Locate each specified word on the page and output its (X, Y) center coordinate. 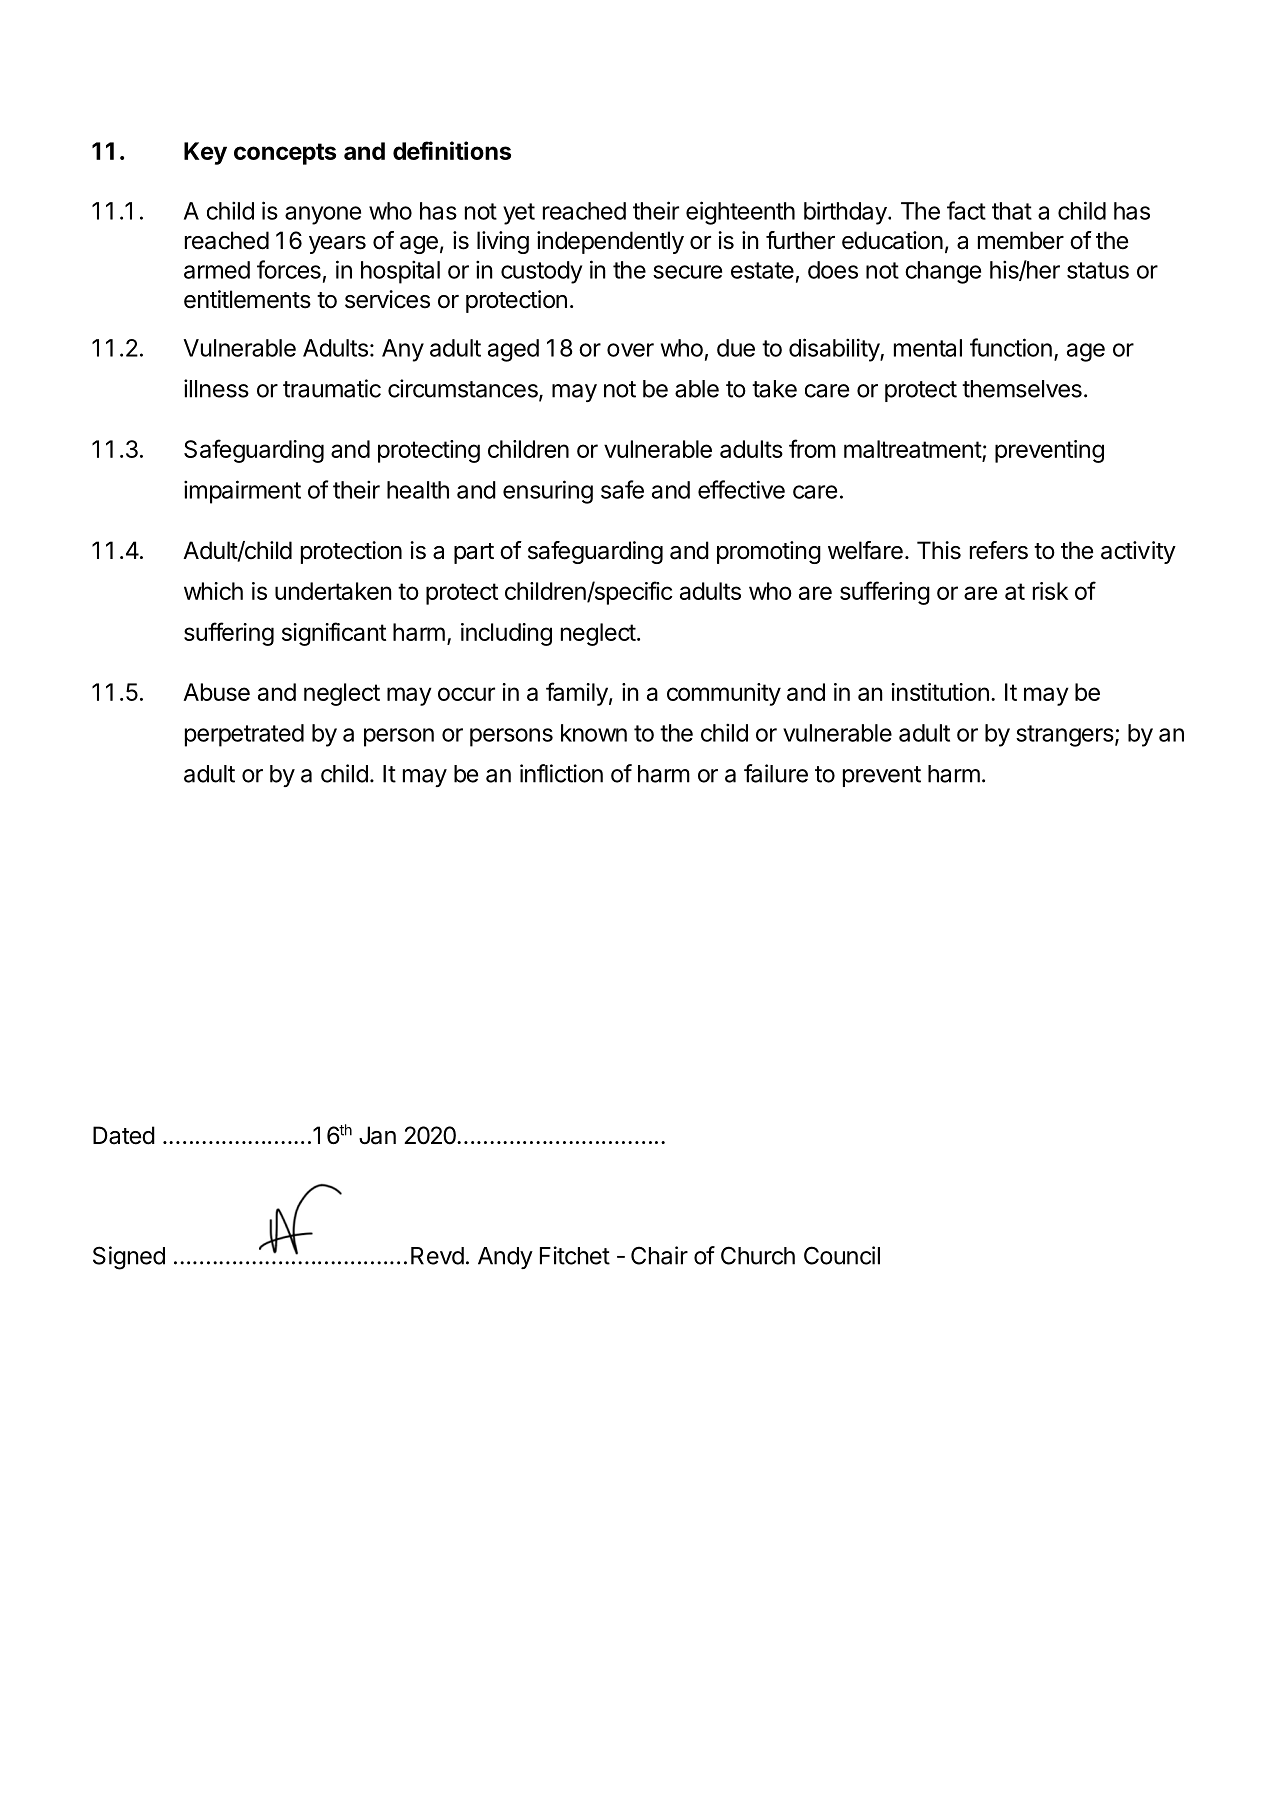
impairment (242, 492)
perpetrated (244, 735)
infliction (561, 773)
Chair (659, 1255)
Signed (129, 1258)
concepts (285, 154)
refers (999, 550)
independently (610, 242)
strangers (1065, 736)
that (1012, 211)
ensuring (548, 492)
